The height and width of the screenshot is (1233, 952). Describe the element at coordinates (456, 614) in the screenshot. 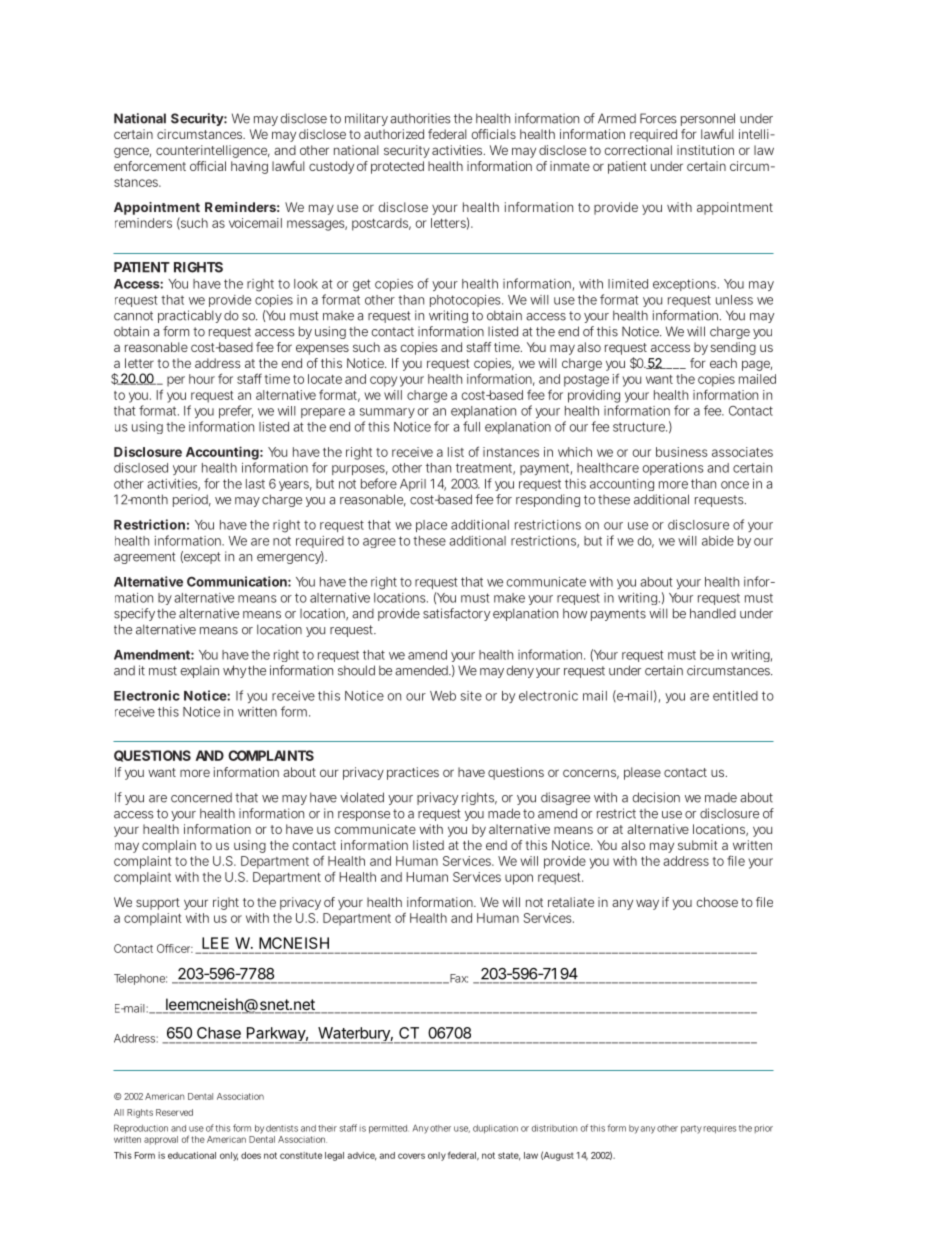

I see `satisfactory` at that location.
